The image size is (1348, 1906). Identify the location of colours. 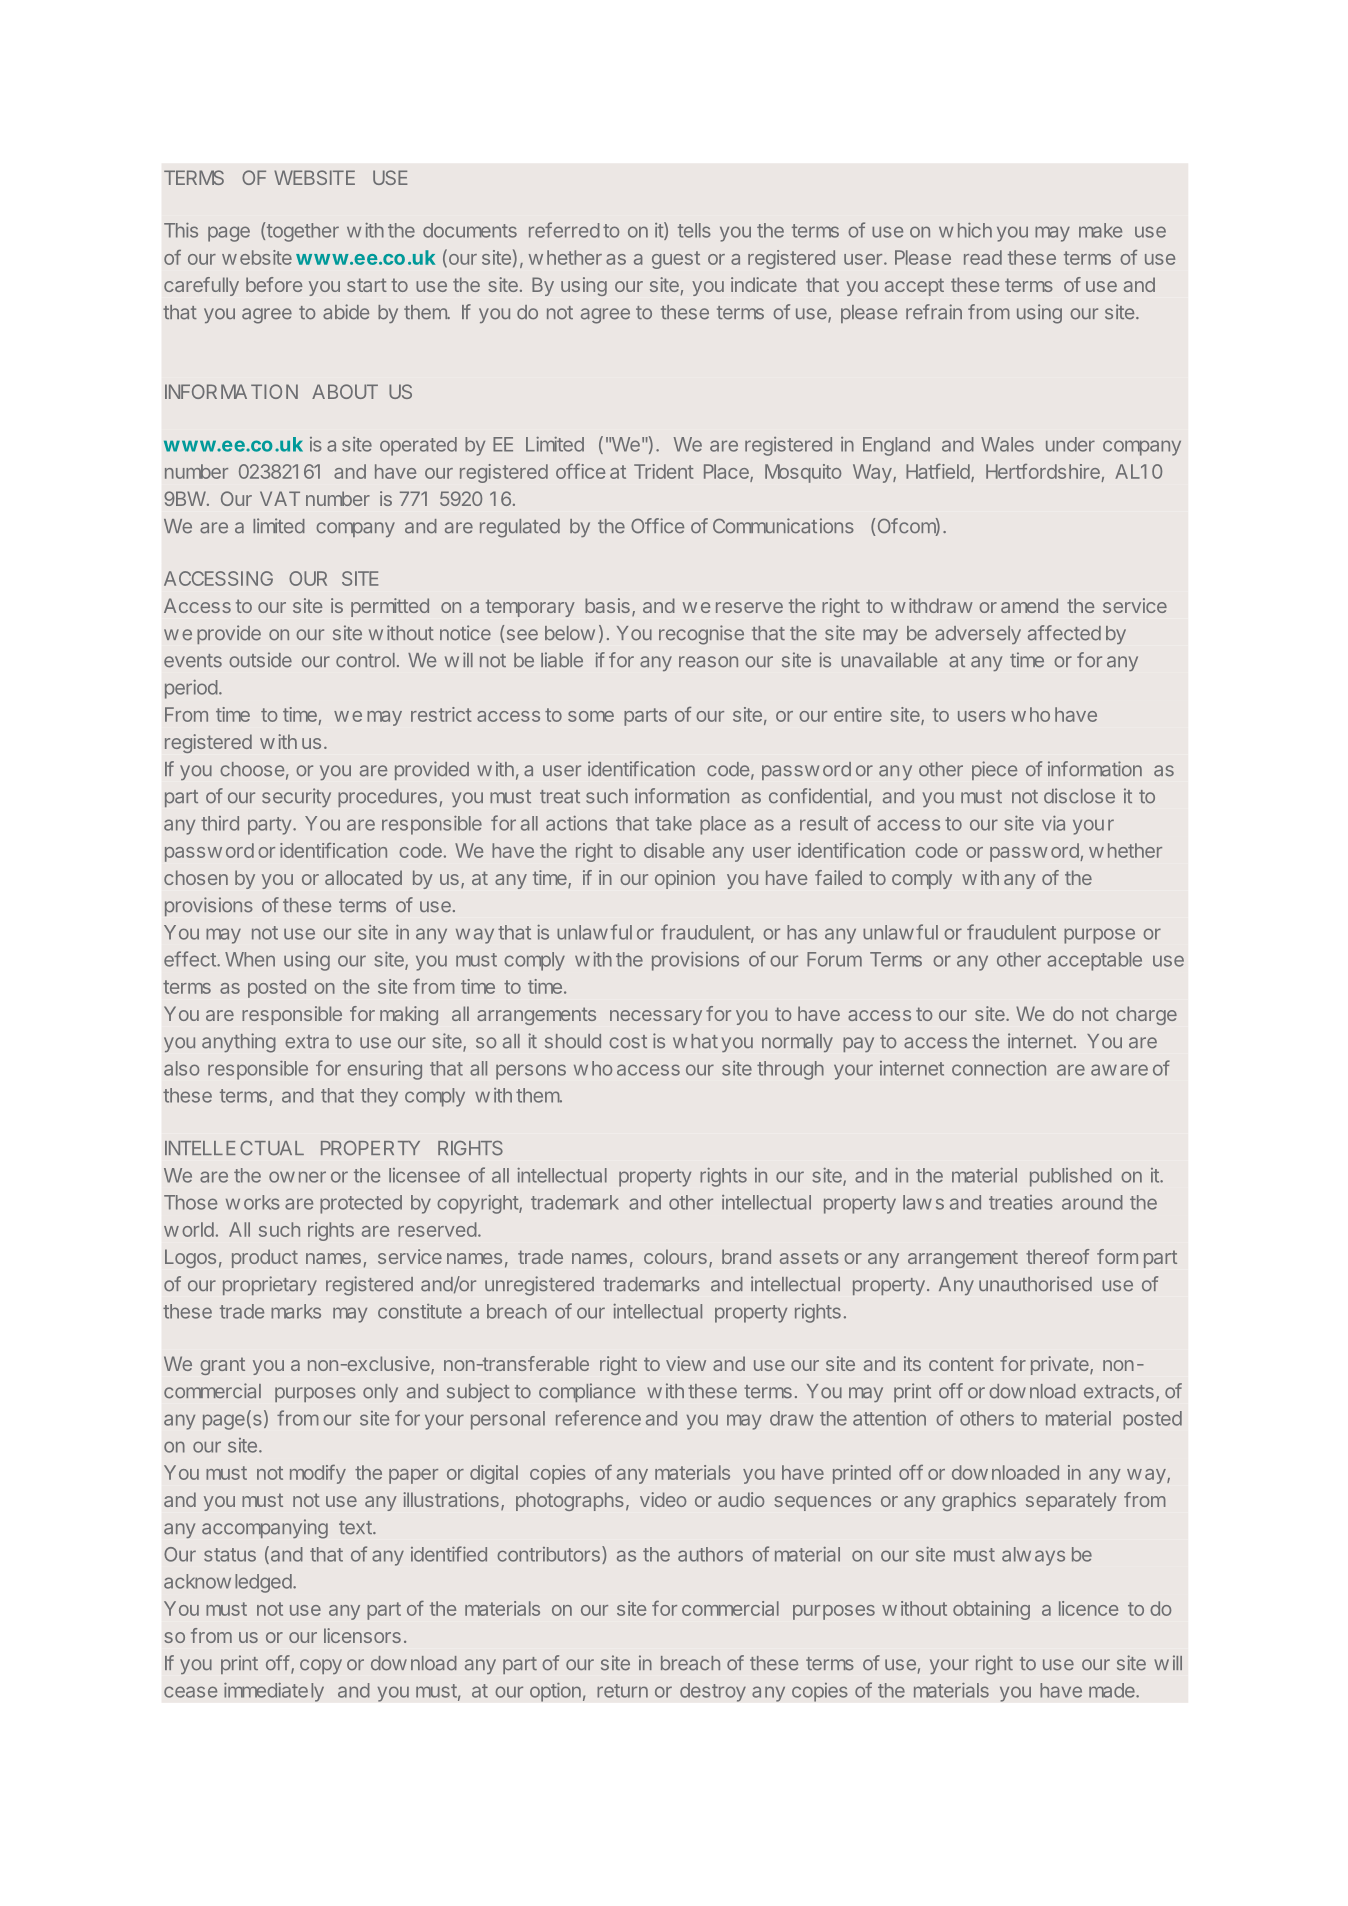
(675, 1256).
